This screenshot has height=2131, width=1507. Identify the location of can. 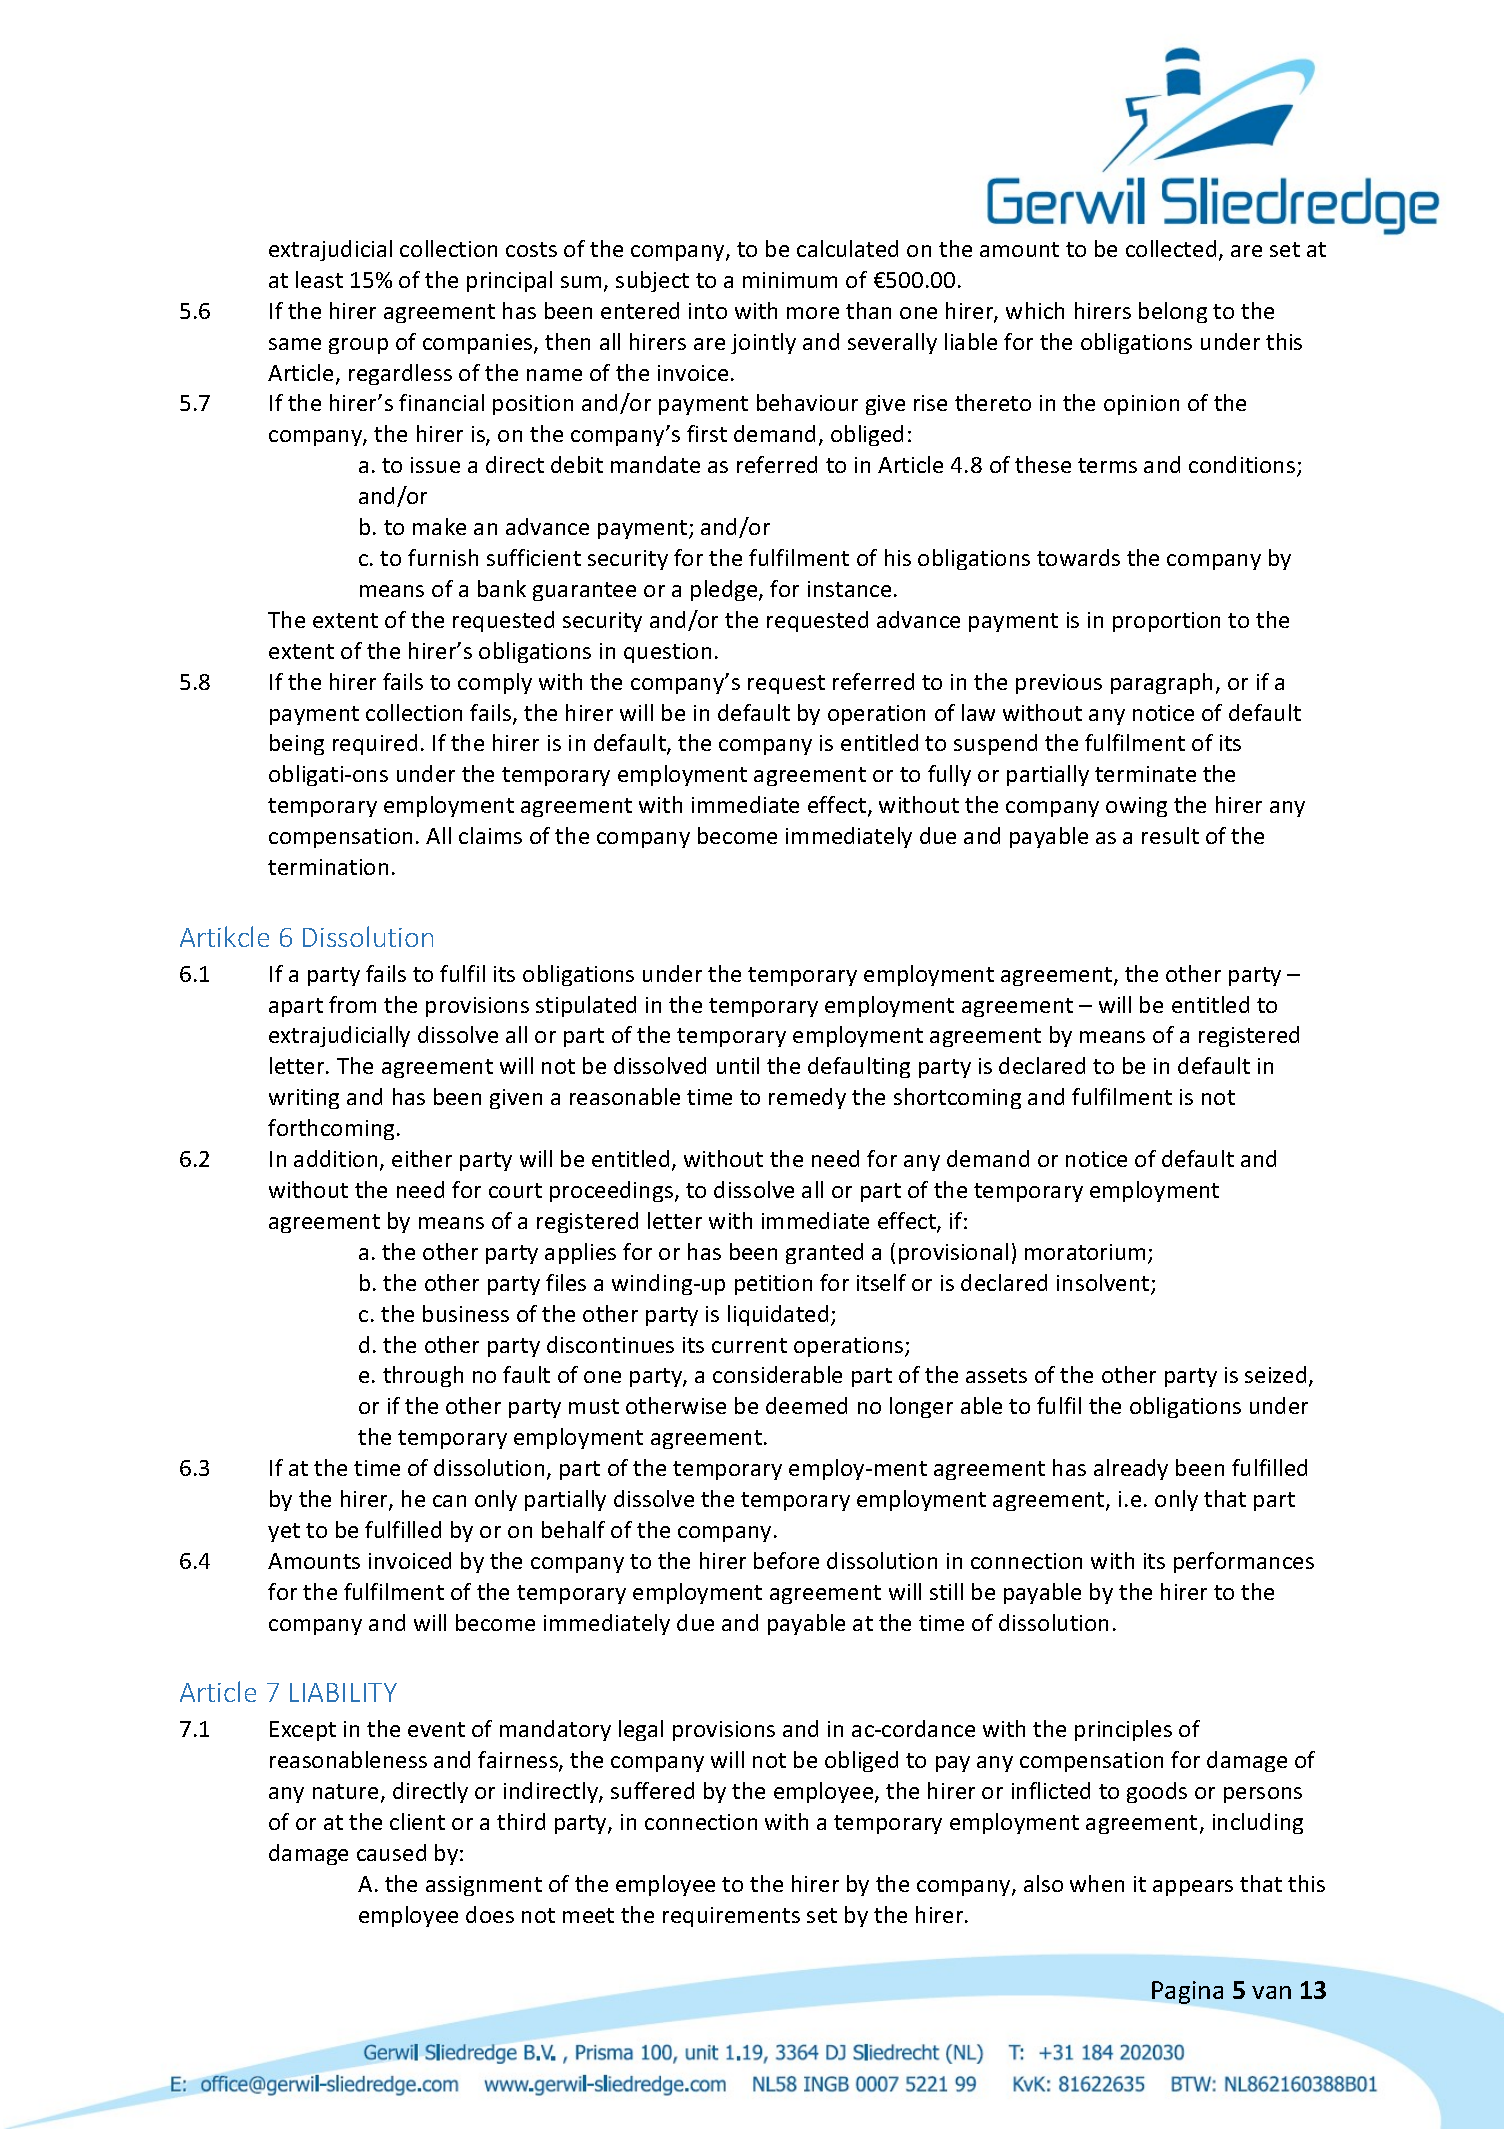
(449, 1501).
